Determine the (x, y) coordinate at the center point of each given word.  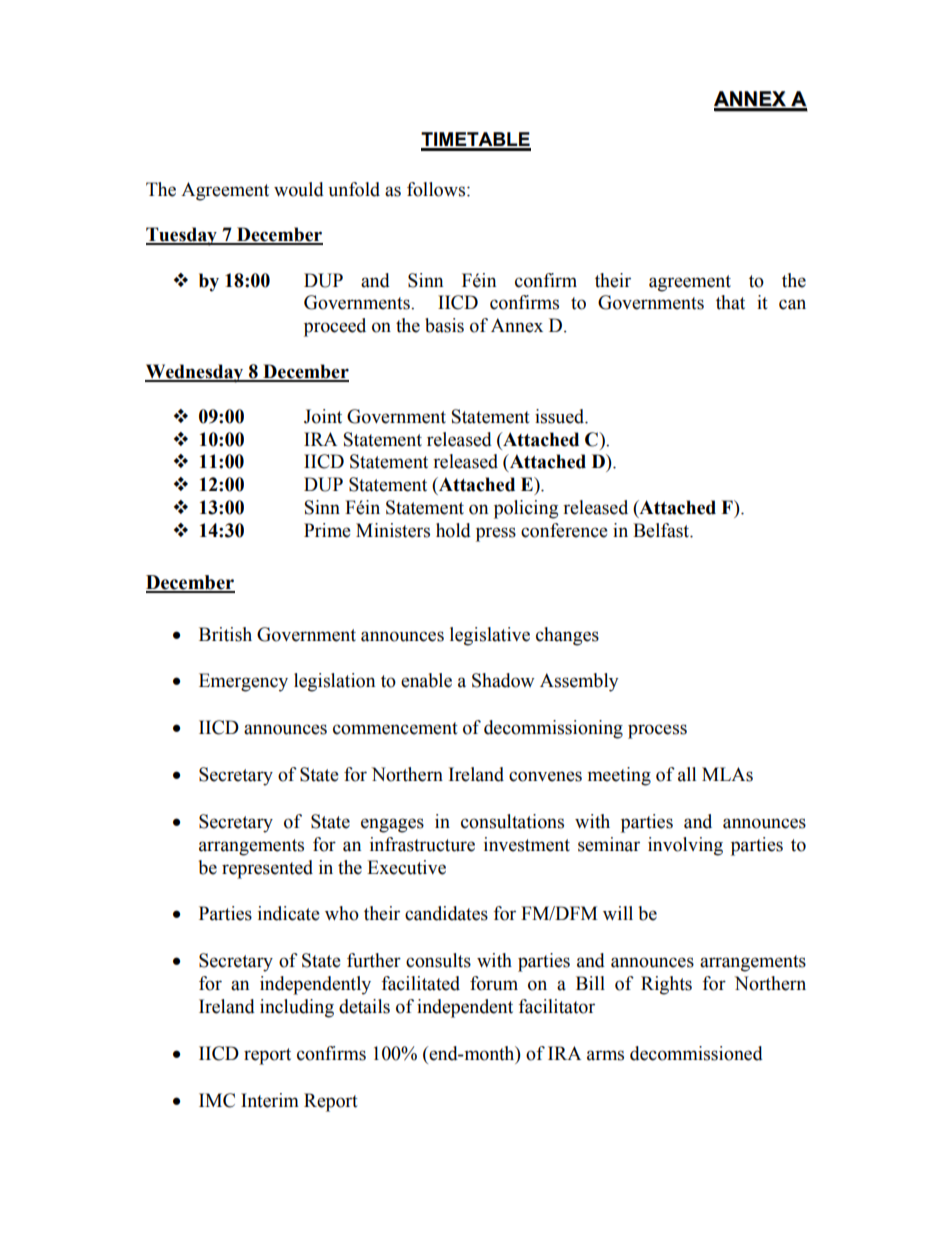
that (730, 302)
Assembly (579, 682)
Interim (270, 1100)
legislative (490, 636)
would (299, 189)
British (225, 634)
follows (437, 189)
